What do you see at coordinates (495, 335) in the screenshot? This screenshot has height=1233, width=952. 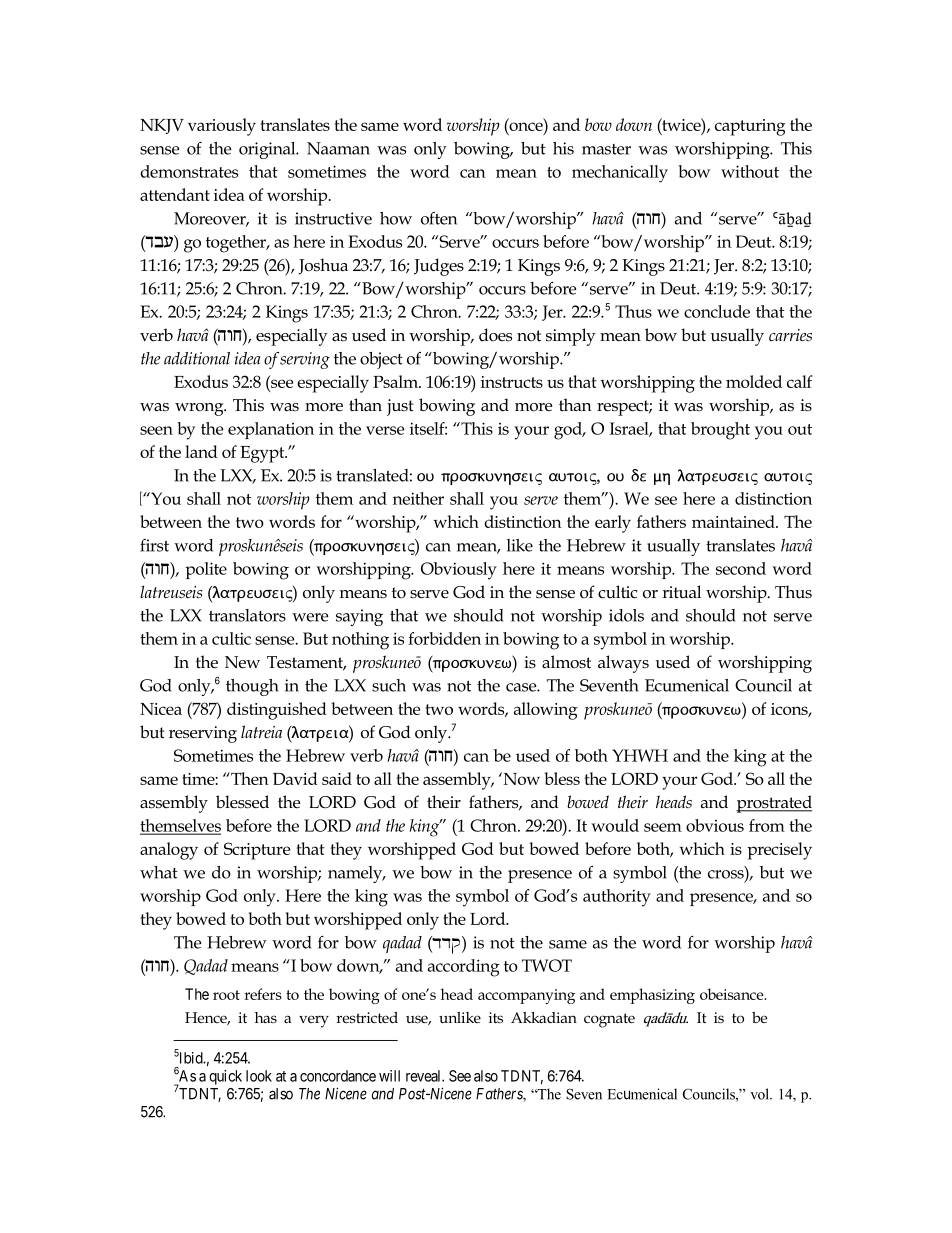 I see `does` at bounding box center [495, 335].
